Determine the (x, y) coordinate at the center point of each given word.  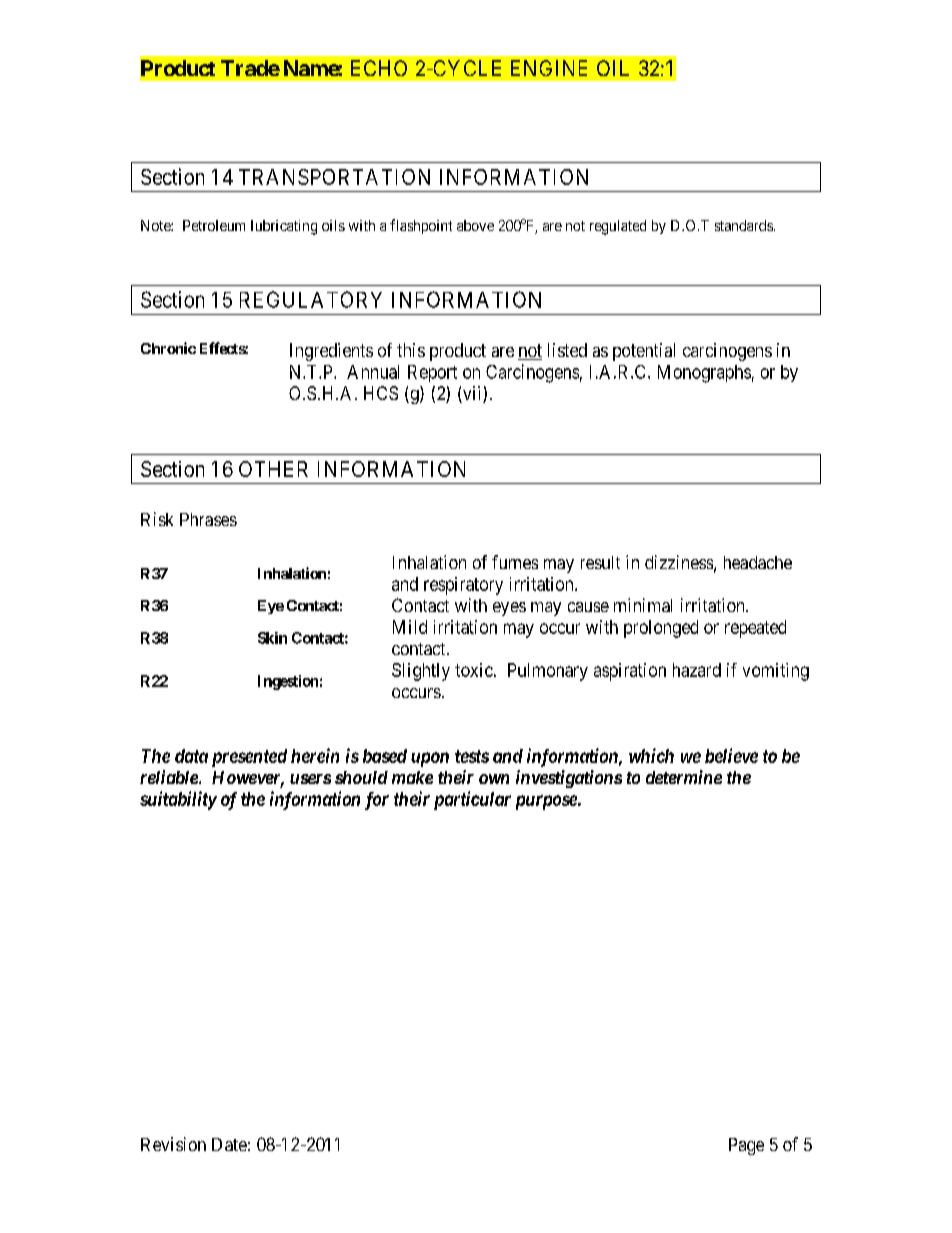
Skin (272, 638)
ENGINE (549, 68)
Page (746, 1146)
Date (229, 1144)
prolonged (661, 629)
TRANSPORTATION (334, 177)
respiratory (463, 586)
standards (744, 225)
